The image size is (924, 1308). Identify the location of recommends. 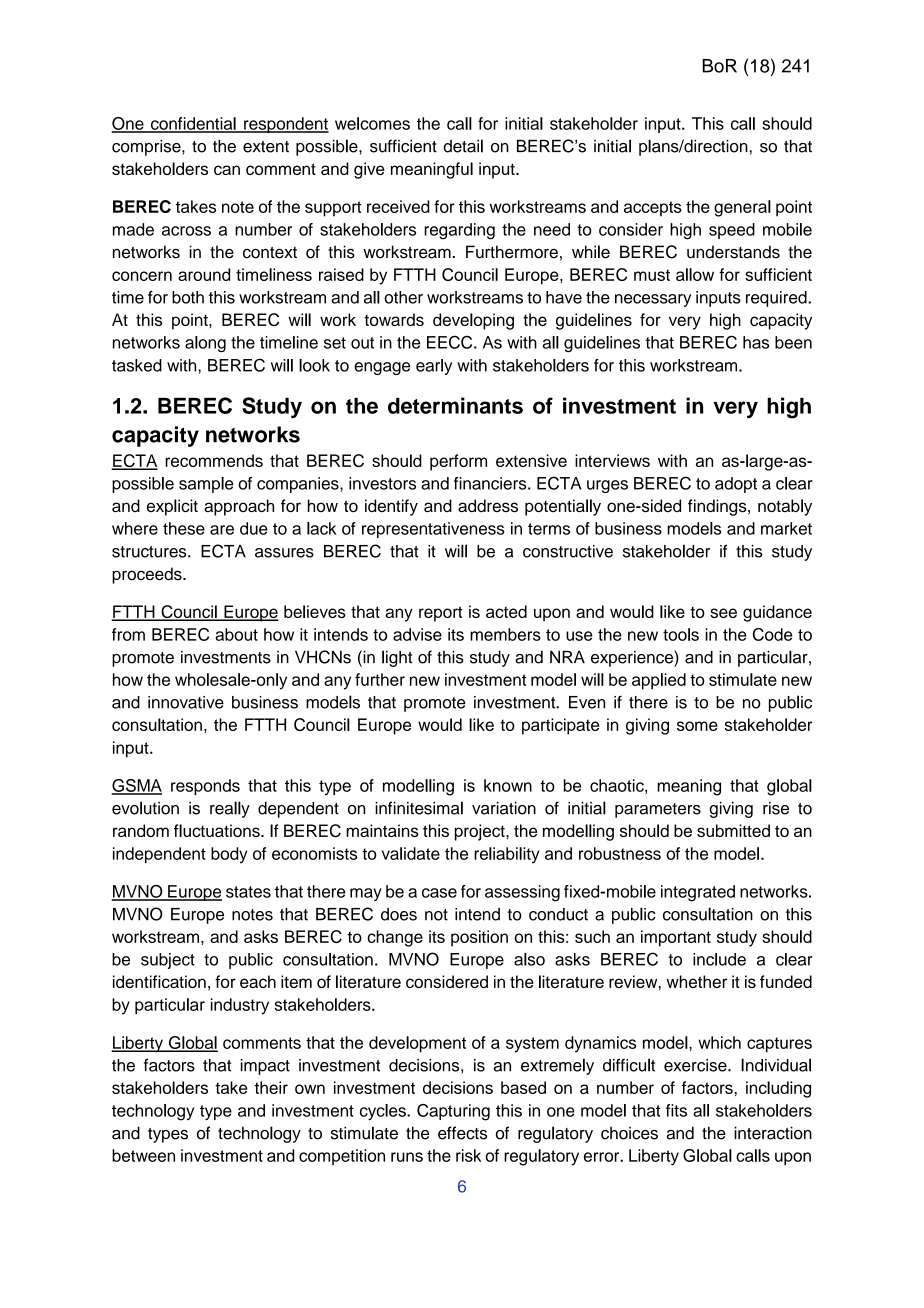
(214, 460).
